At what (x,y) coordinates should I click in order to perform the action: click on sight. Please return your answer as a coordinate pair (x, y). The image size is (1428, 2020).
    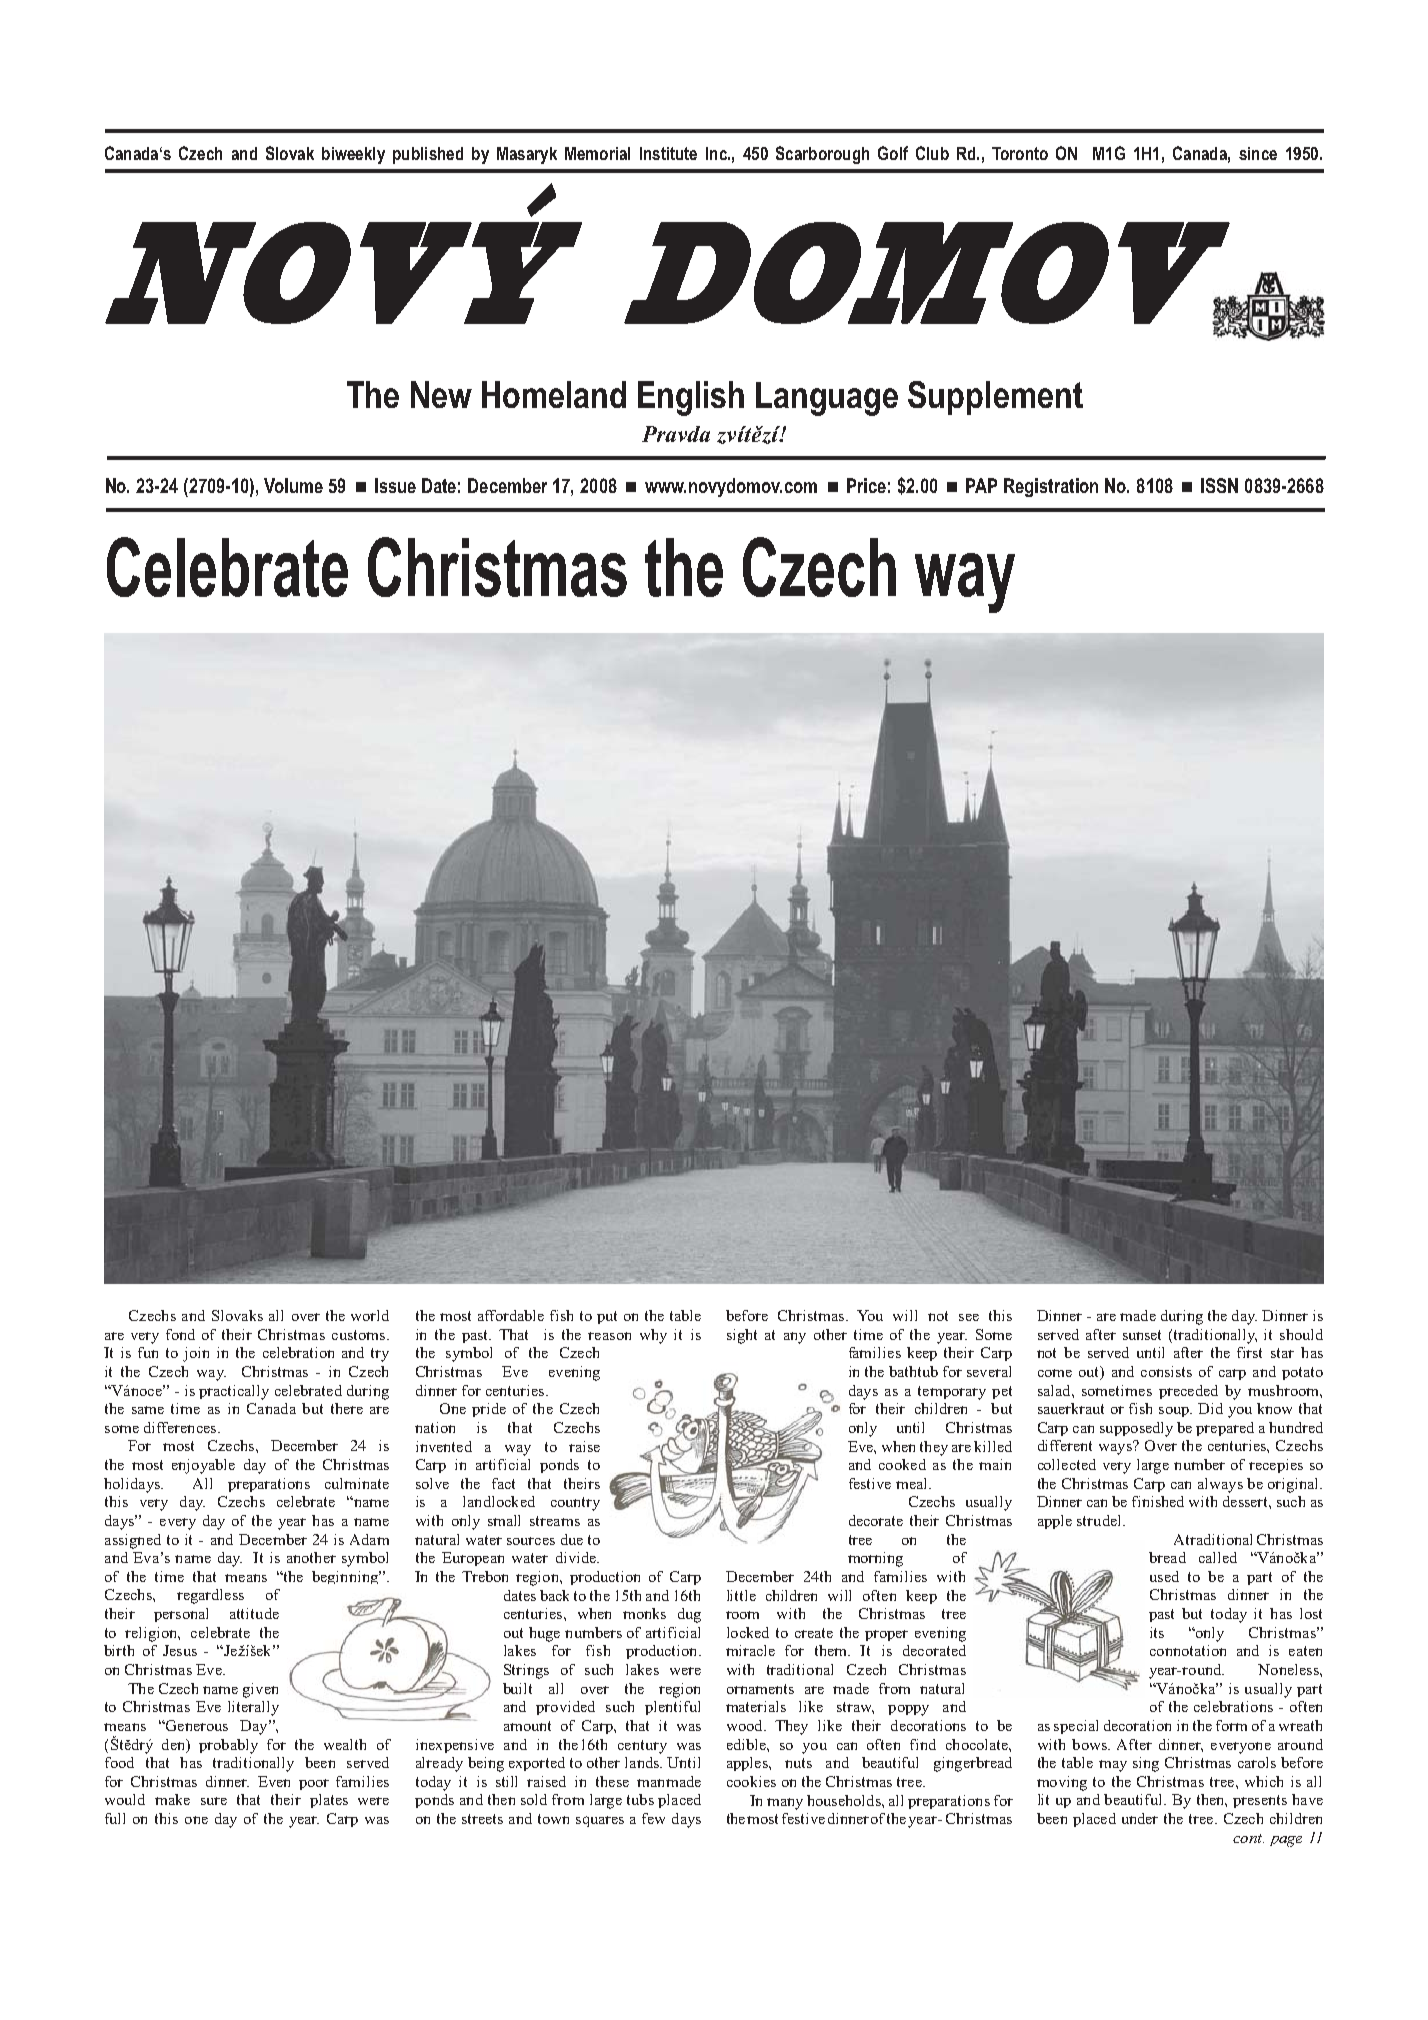
    Looking at the image, I should click on (742, 1336).
